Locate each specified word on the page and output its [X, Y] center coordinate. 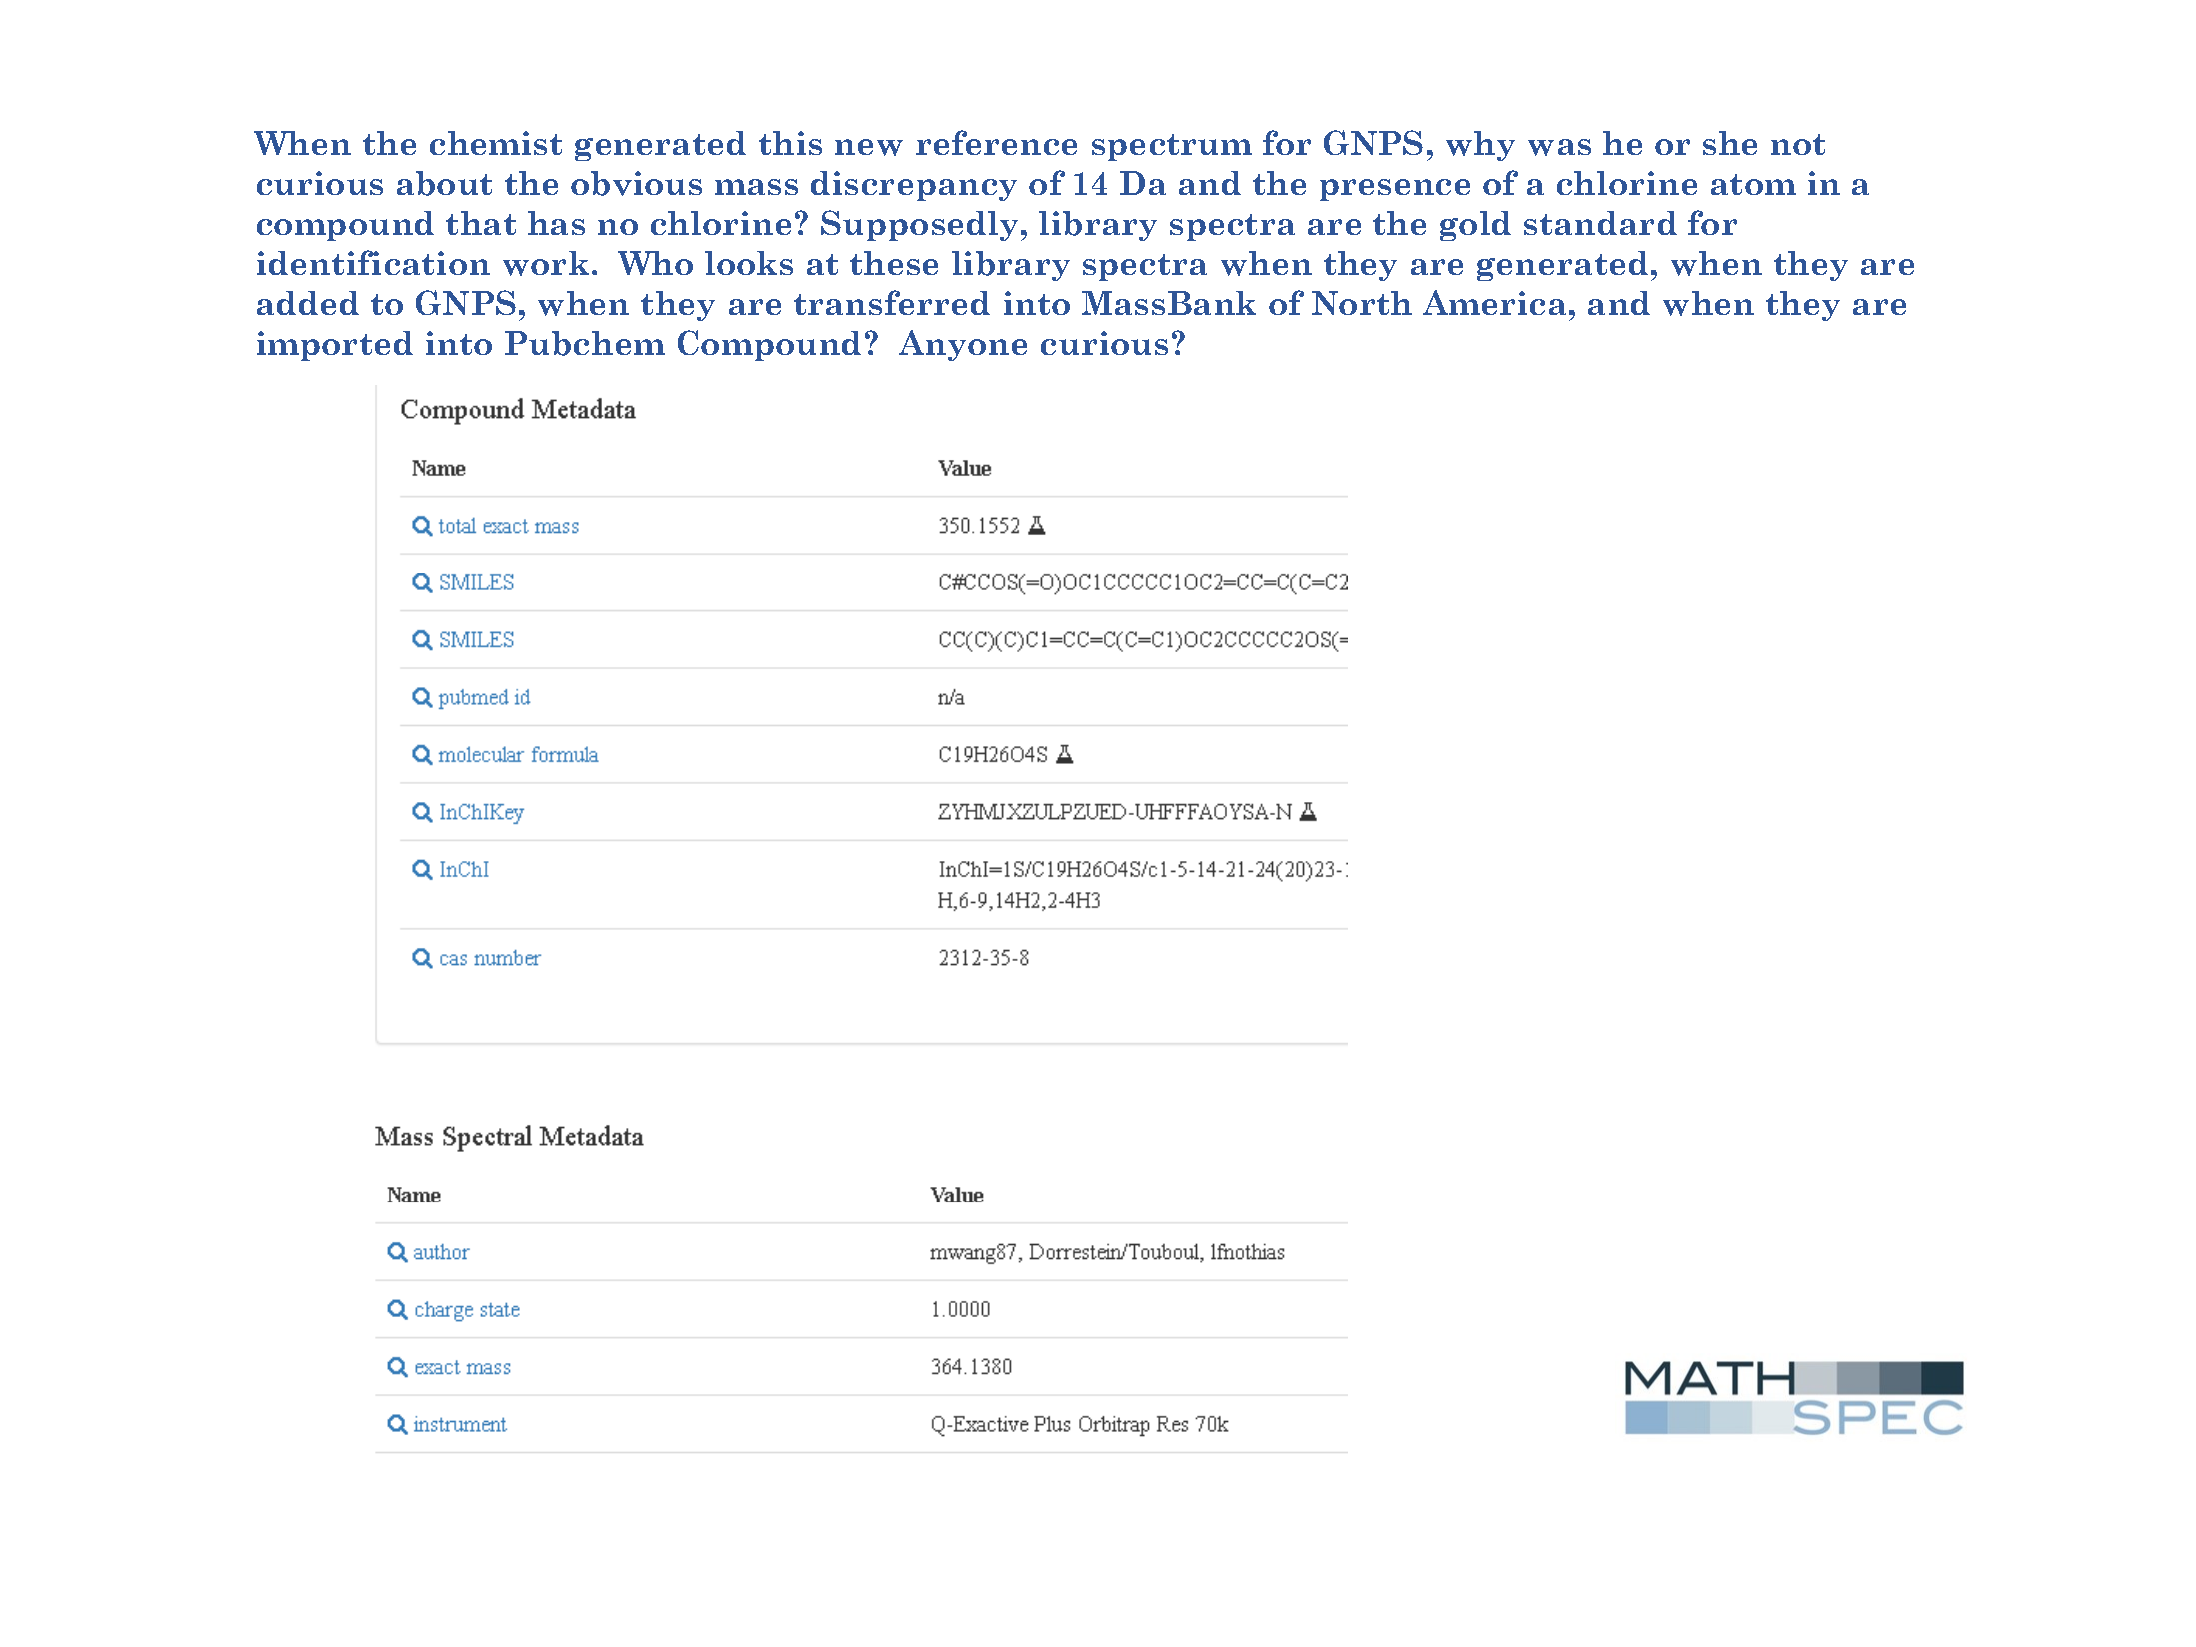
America [1494, 302]
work [546, 263]
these [894, 263]
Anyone [963, 345]
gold [1475, 226]
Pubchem [585, 343]
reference [996, 142]
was [1559, 147]
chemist [496, 143]
